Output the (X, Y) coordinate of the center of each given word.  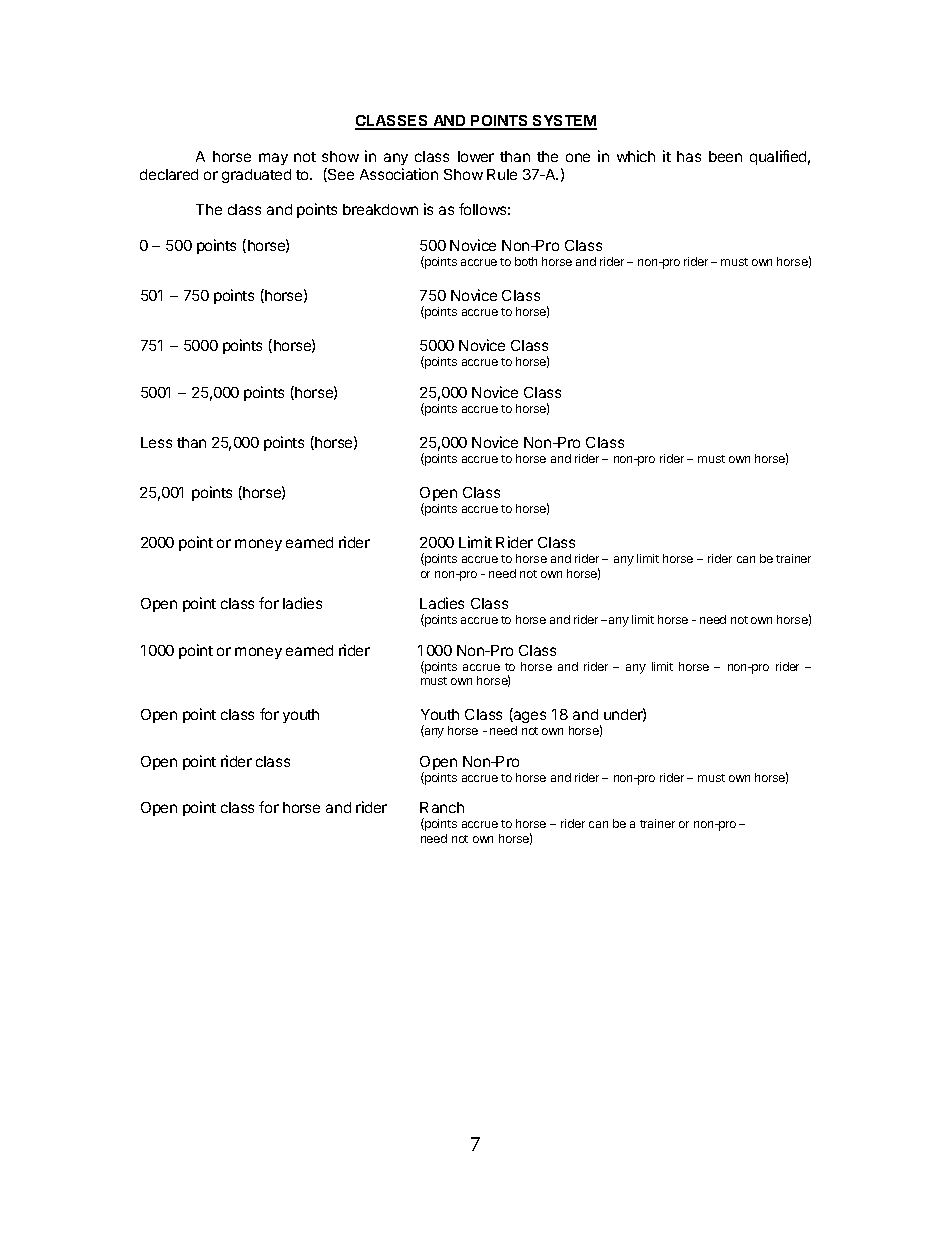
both (526, 261)
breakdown (380, 209)
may (273, 159)
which (636, 156)
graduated (256, 176)
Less (156, 442)
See (340, 175)
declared (169, 174)
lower (476, 156)
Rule (502, 174)
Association (399, 174)
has (689, 156)
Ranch (442, 807)
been (725, 156)
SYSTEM (564, 122)
